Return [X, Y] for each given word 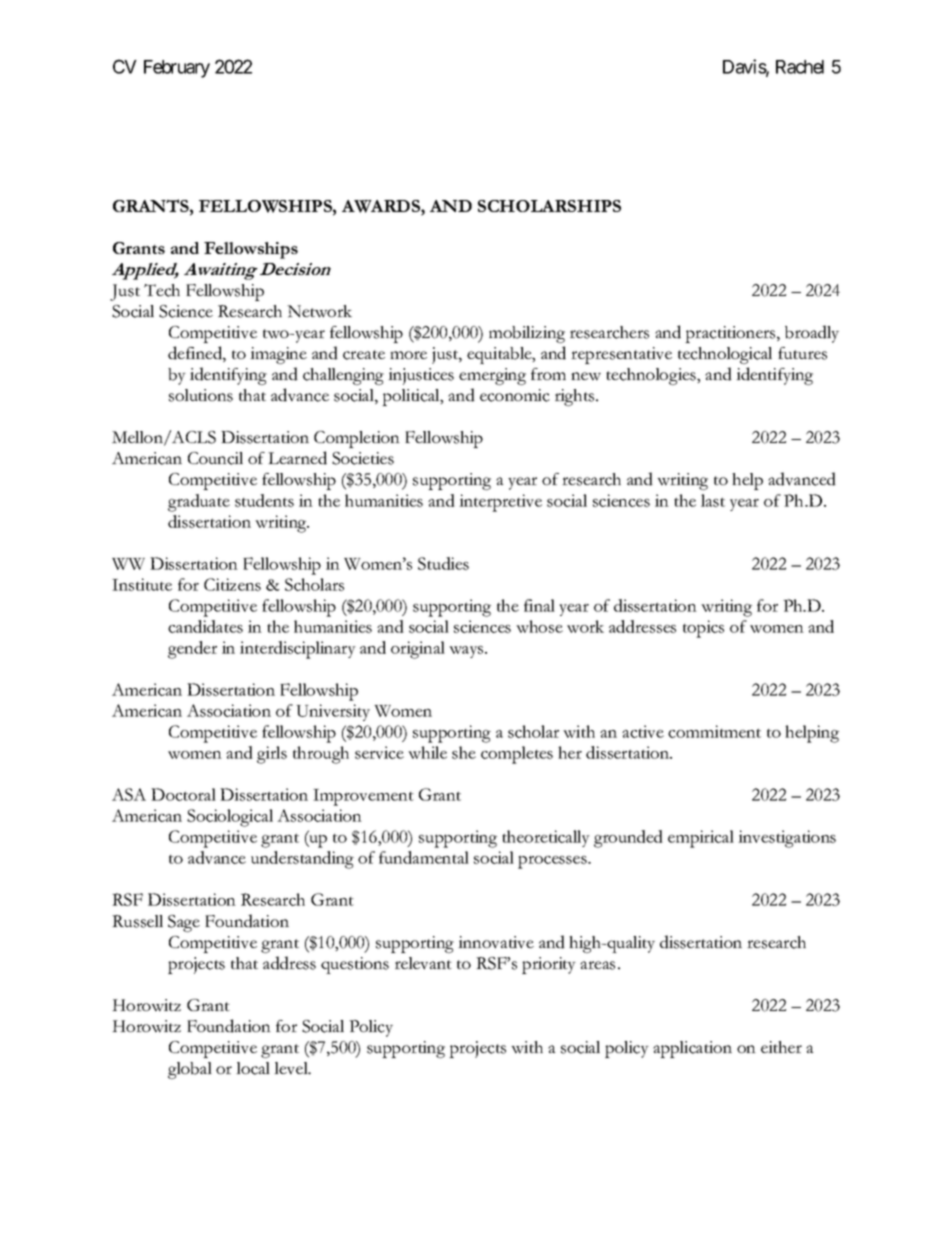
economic [515, 395]
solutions [201, 395]
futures [802, 353]
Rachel [800, 67]
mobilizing [527, 334]
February [177, 69]
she [464, 752]
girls [272, 755]
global [190, 1070]
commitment [714, 731]
